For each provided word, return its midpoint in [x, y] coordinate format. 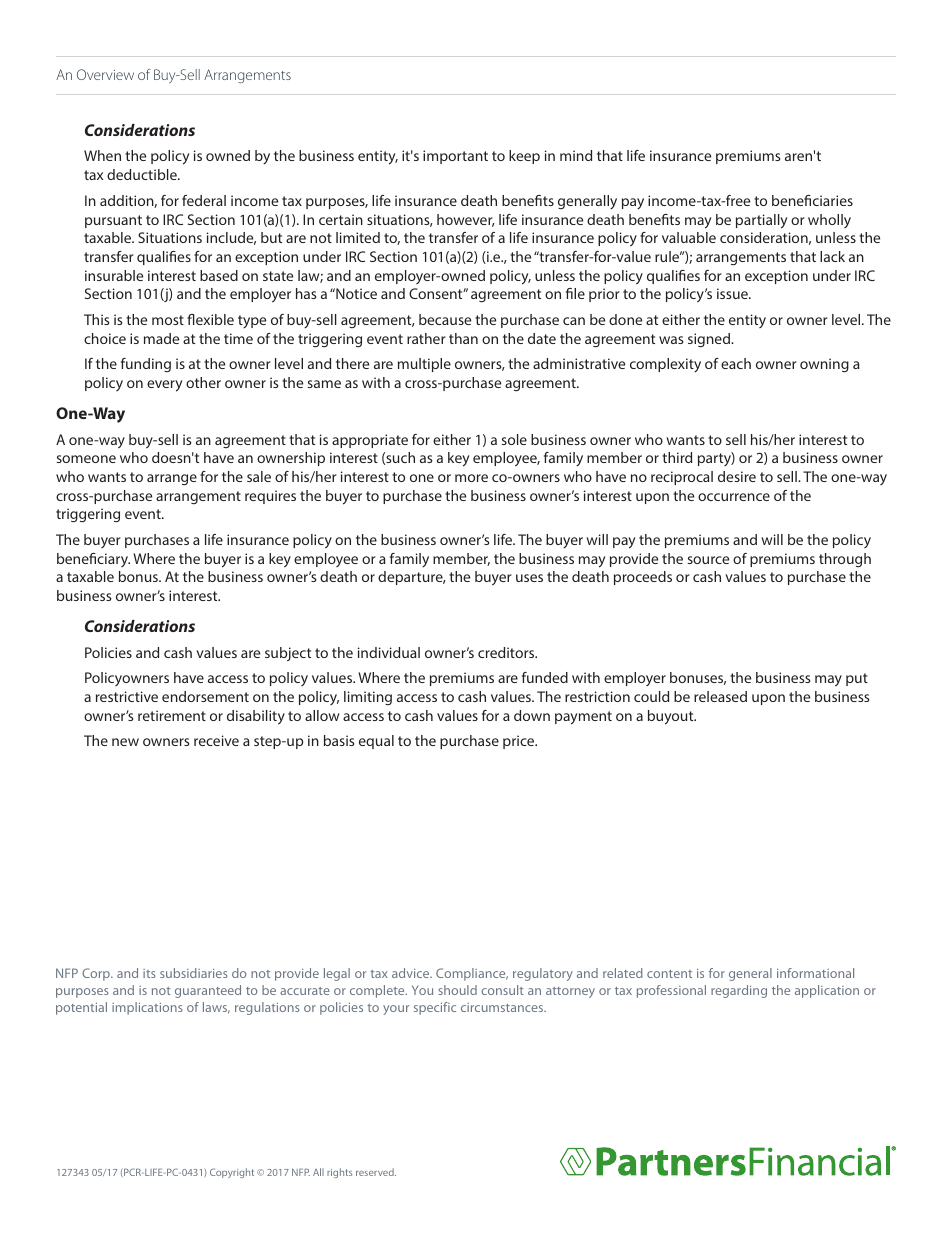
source [708, 560]
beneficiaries [812, 200]
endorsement [205, 696]
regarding [739, 991]
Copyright [232, 1173]
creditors [507, 652]
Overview [105, 74]
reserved [376, 1172]
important [455, 157]
